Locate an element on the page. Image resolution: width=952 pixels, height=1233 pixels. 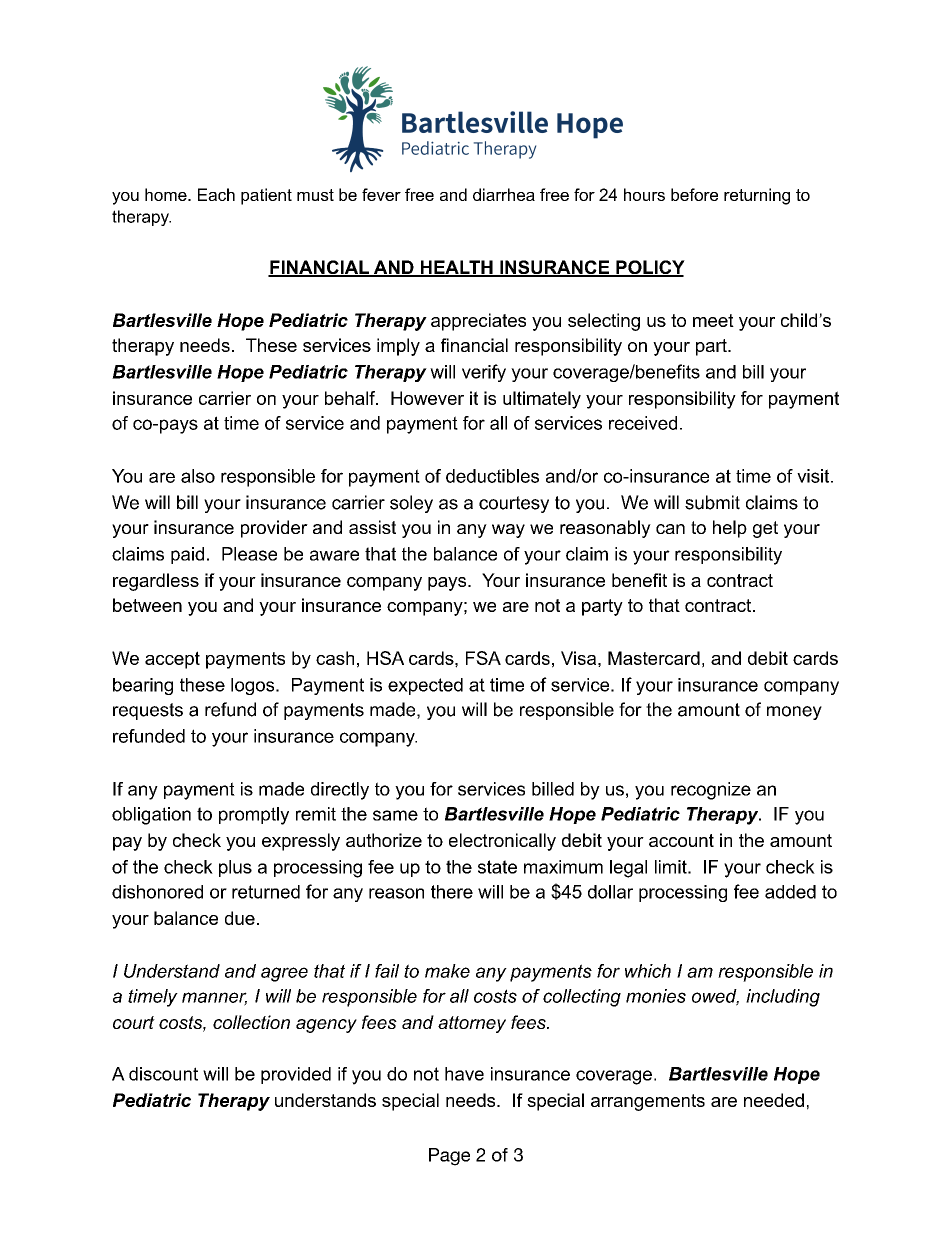
submit is located at coordinates (712, 502).
